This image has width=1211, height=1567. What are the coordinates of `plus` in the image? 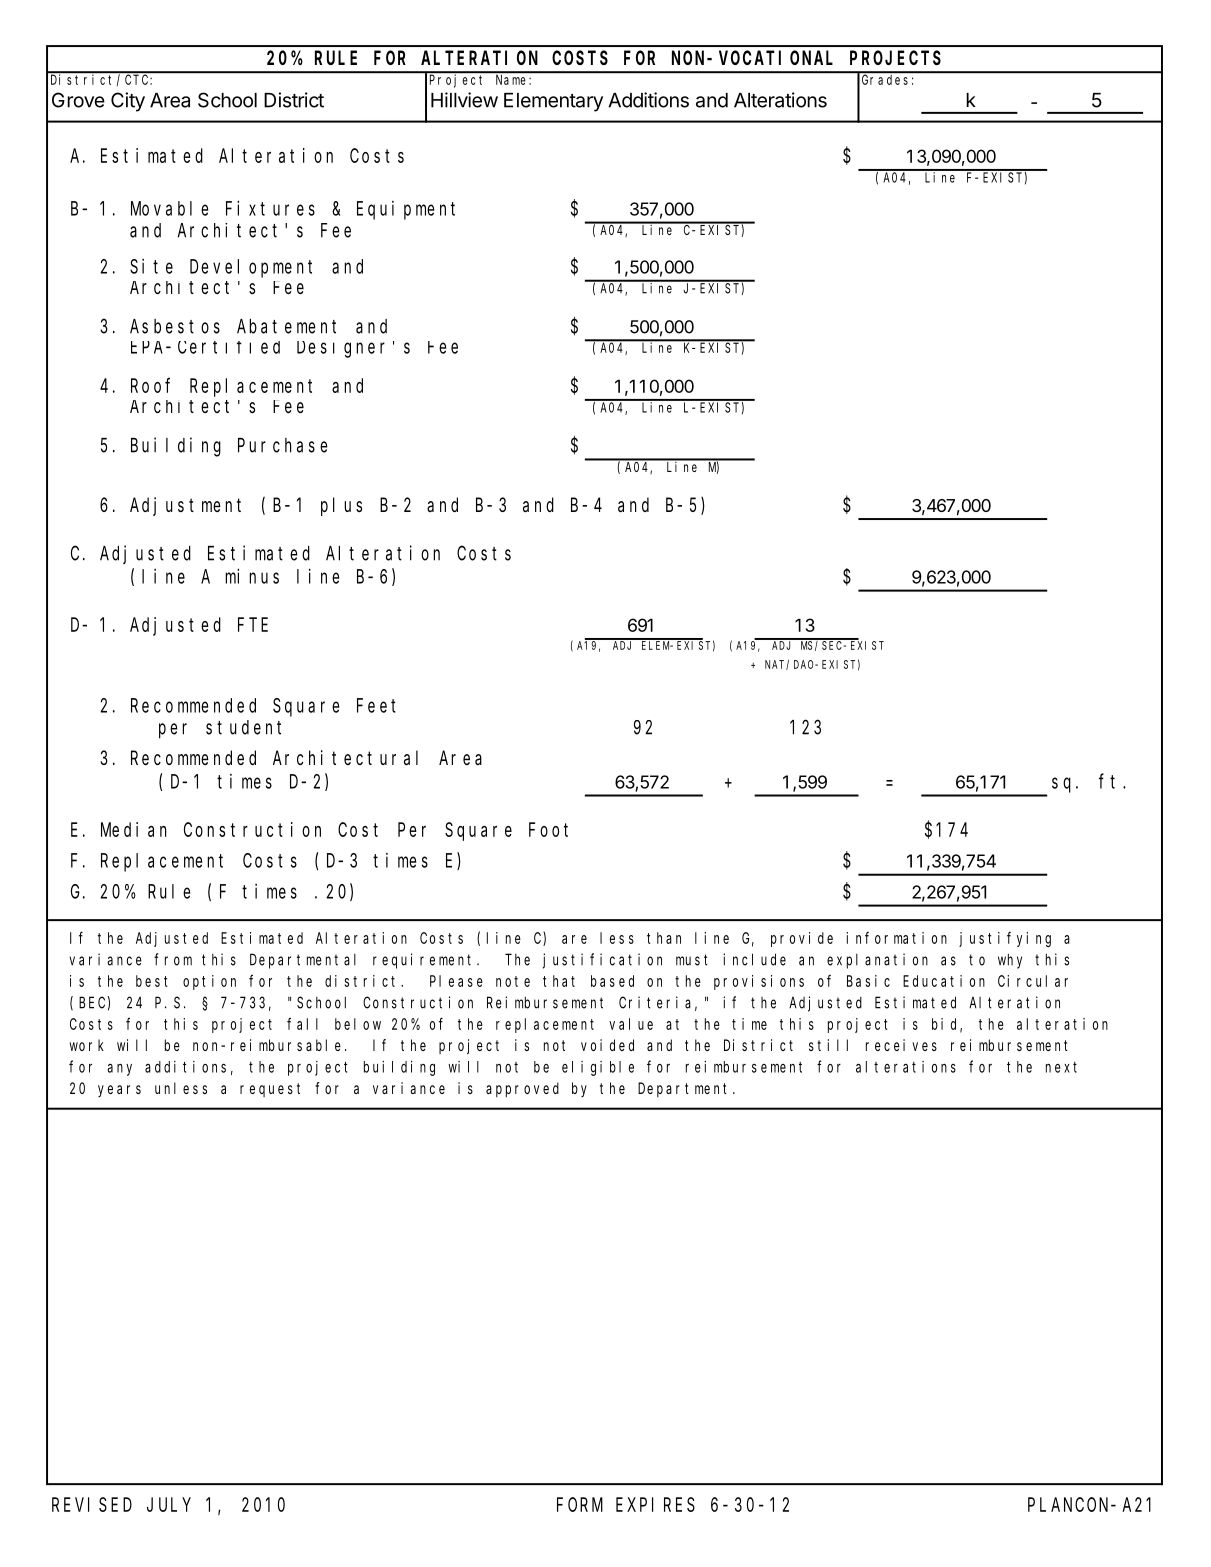 It's located at (341, 506).
